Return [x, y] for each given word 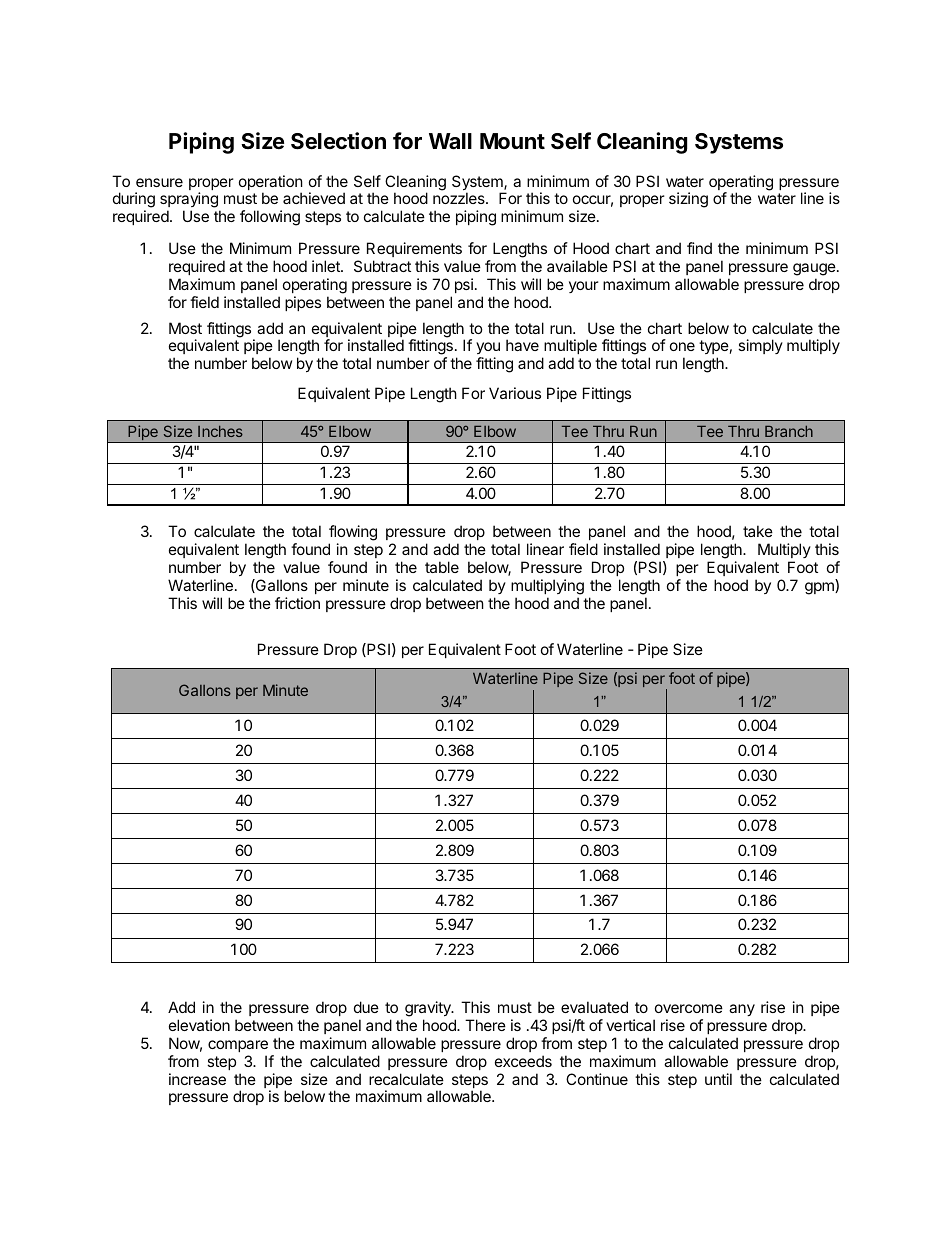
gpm [820, 588]
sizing [688, 200]
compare [238, 1046]
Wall [450, 141]
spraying [190, 201]
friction [297, 603]
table [442, 567]
